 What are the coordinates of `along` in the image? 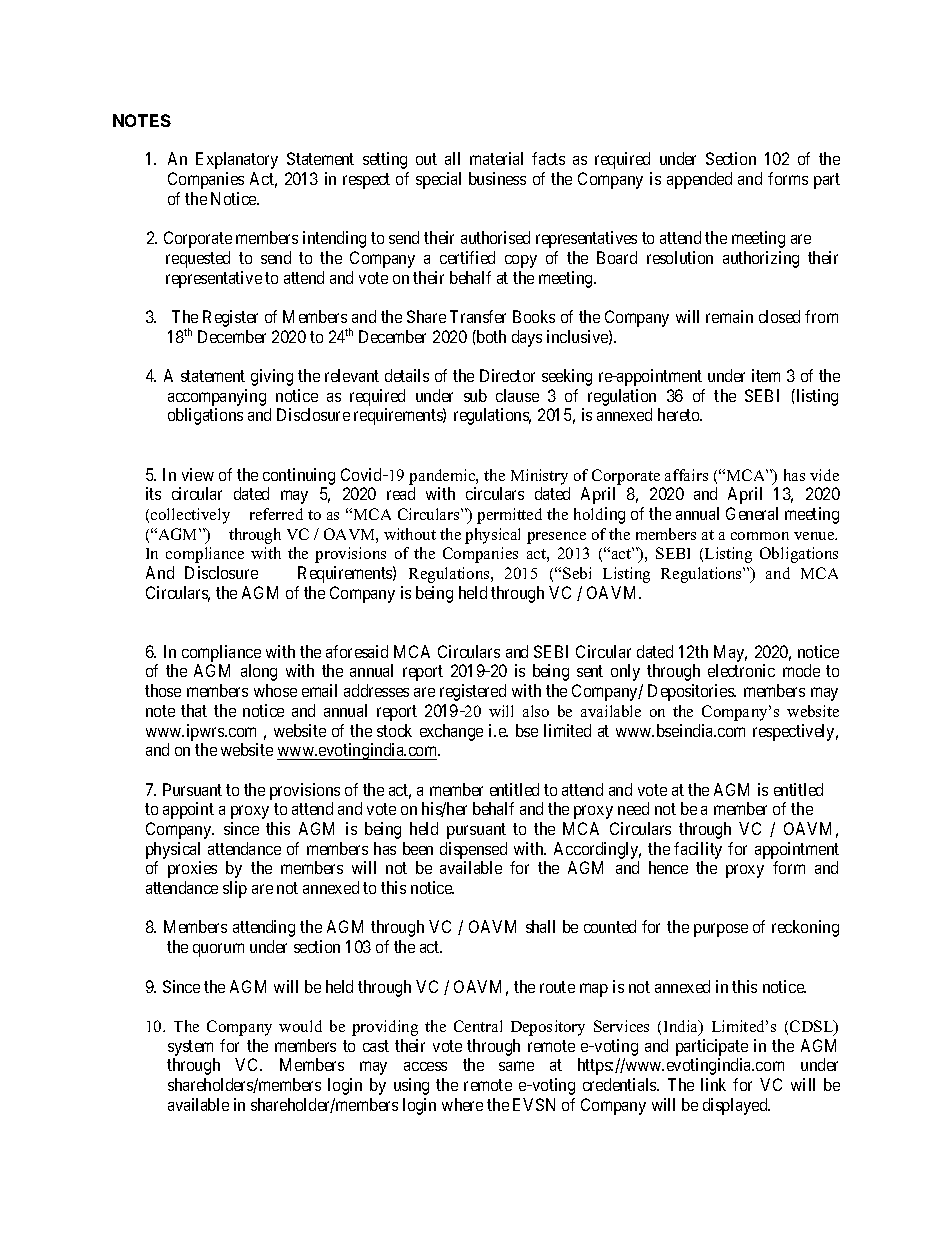 It's located at (259, 672).
